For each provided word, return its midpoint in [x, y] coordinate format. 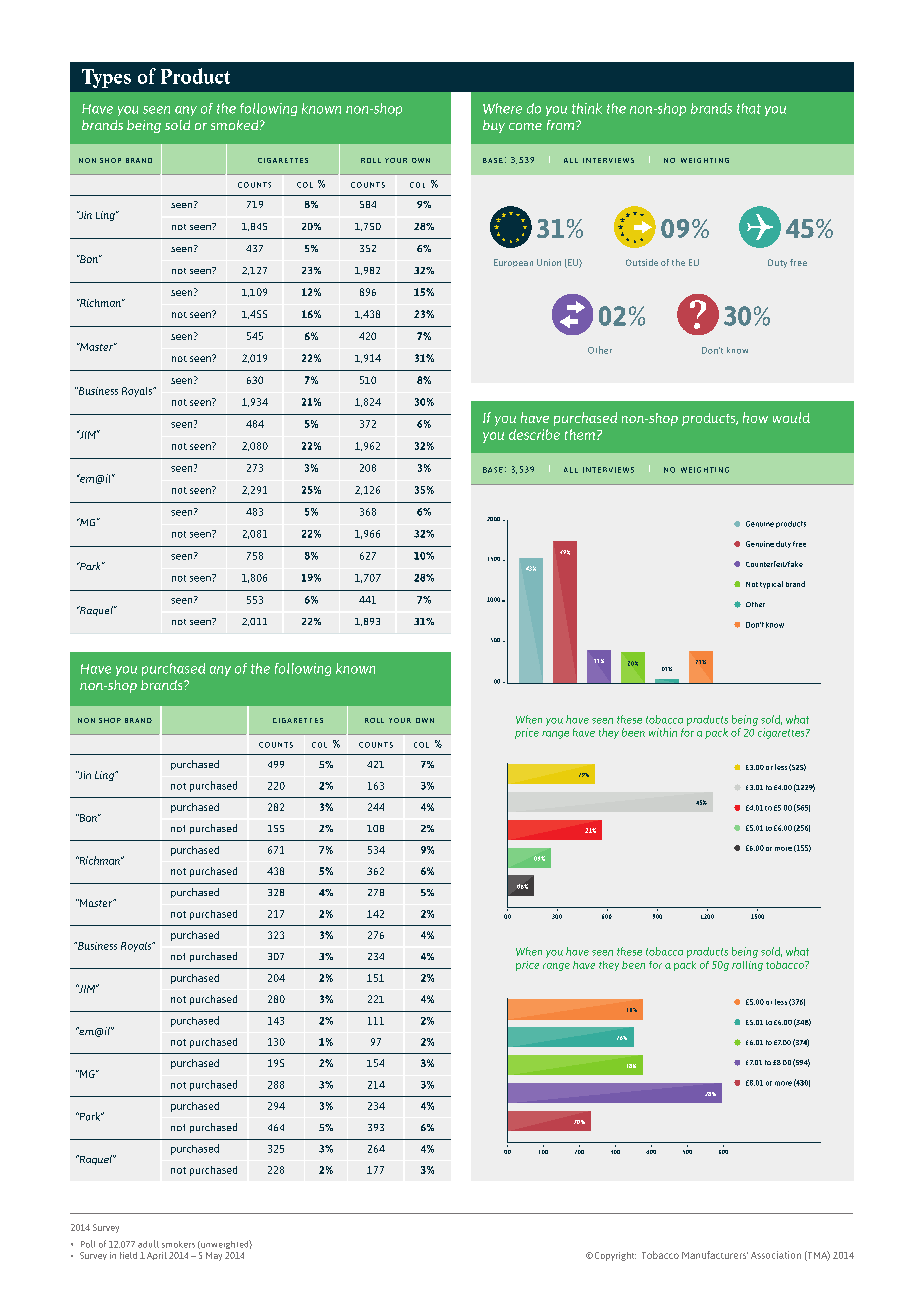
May [214, 1256]
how [755, 417]
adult [148, 1244]
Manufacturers [715, 1255]
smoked [236, 125]
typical [771, 585]
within [663, 732]
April [157, 1256]
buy [494, 126]
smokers [178, 1244]
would [791, 417]
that [749, 108]
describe [534, 434]
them [581, 434]
